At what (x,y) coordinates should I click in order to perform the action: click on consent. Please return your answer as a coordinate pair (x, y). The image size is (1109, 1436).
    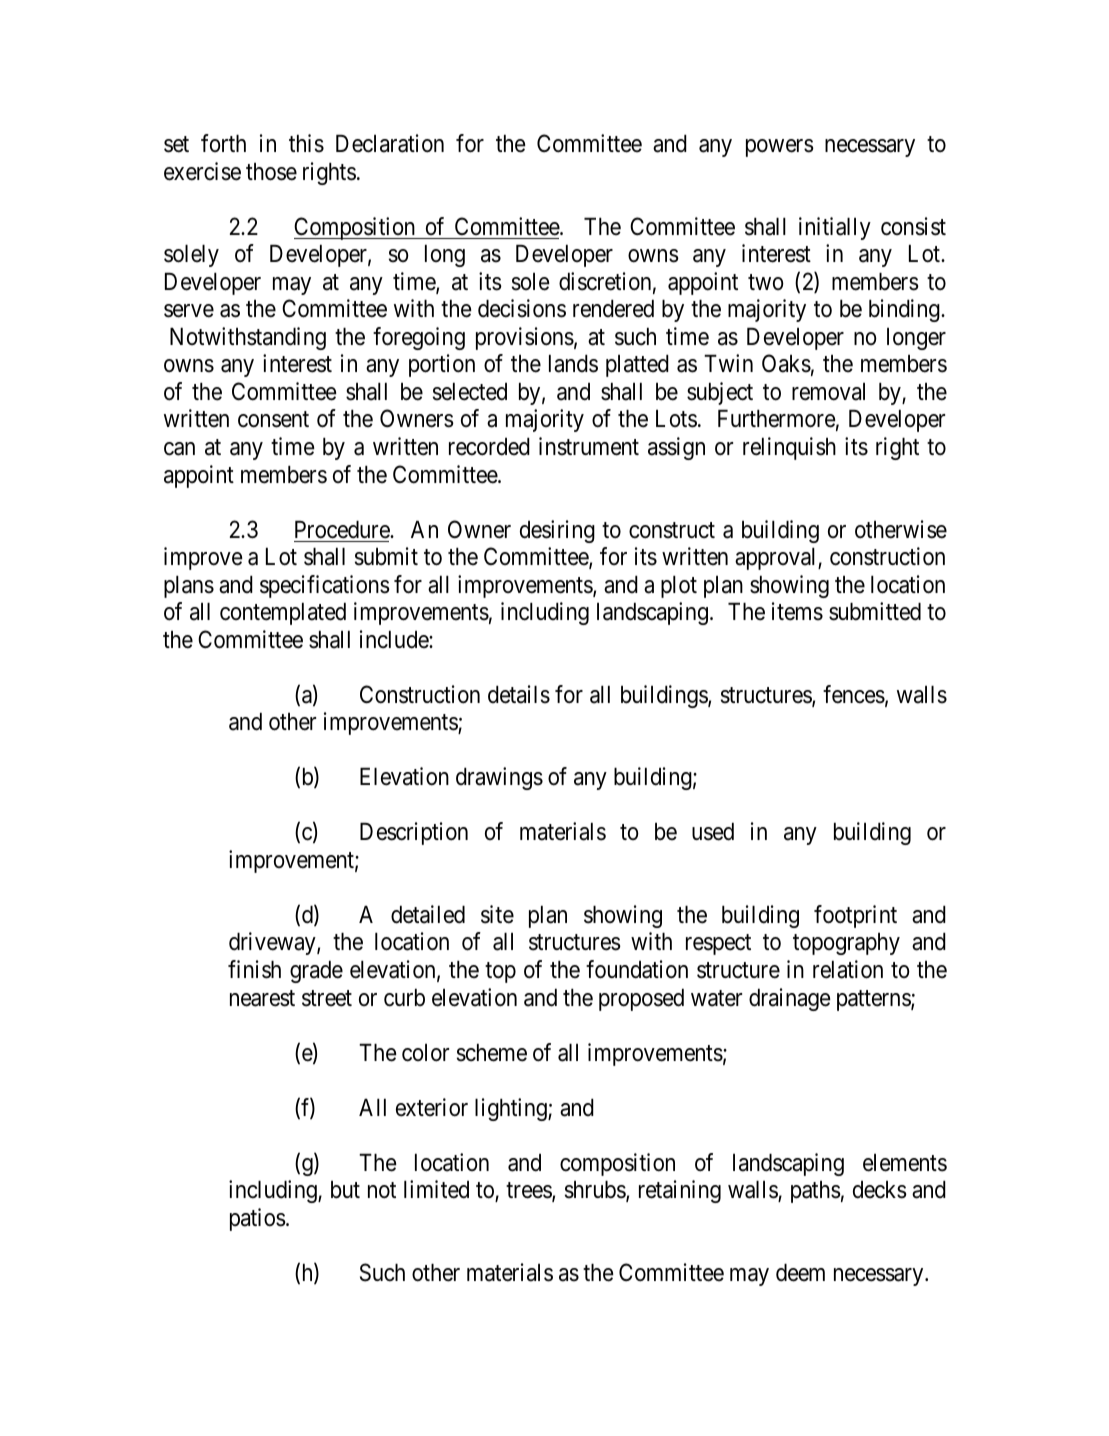
    Looking at the image, I should click on (273, 420).
